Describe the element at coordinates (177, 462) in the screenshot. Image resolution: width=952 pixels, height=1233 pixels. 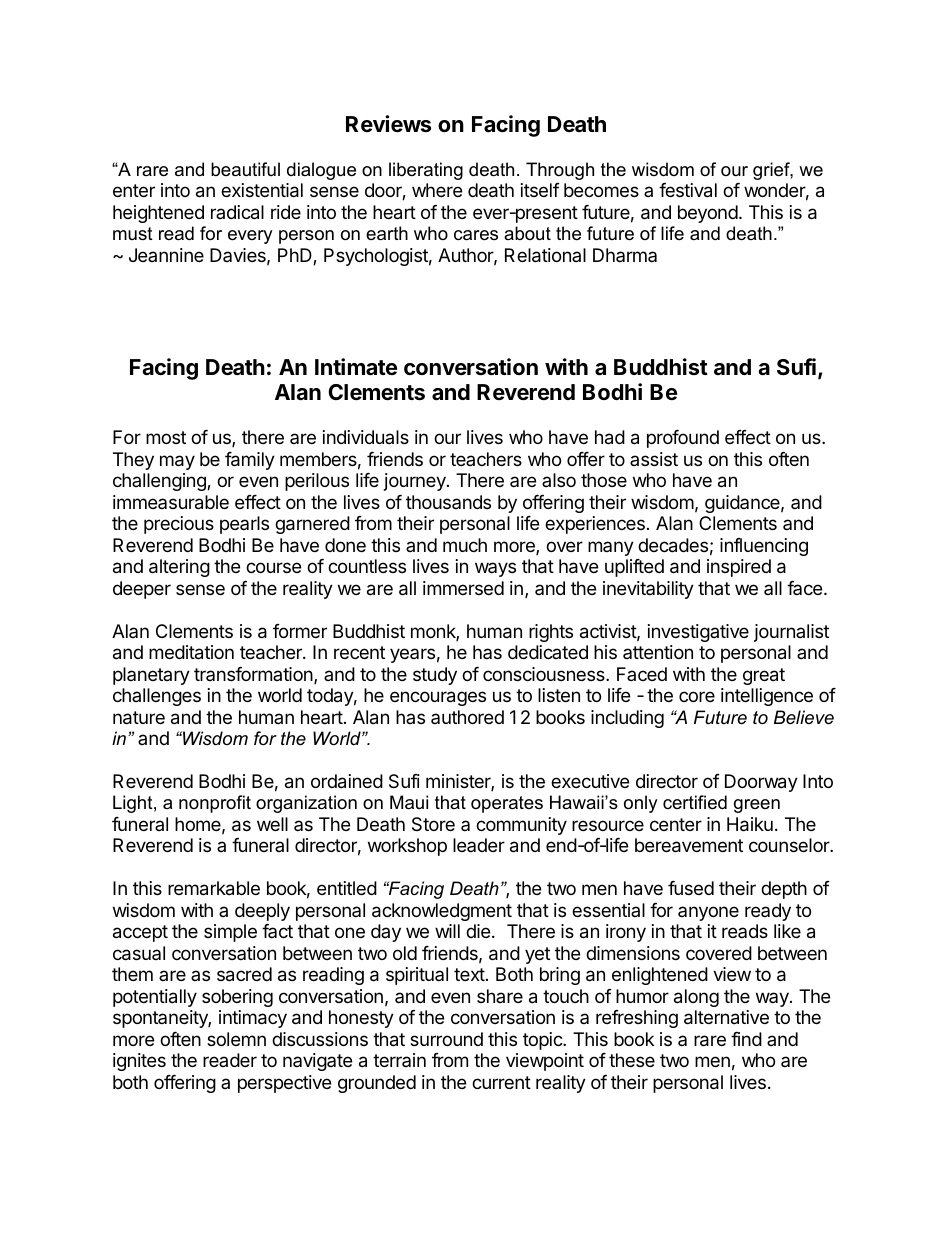
I see `may` at that location.
